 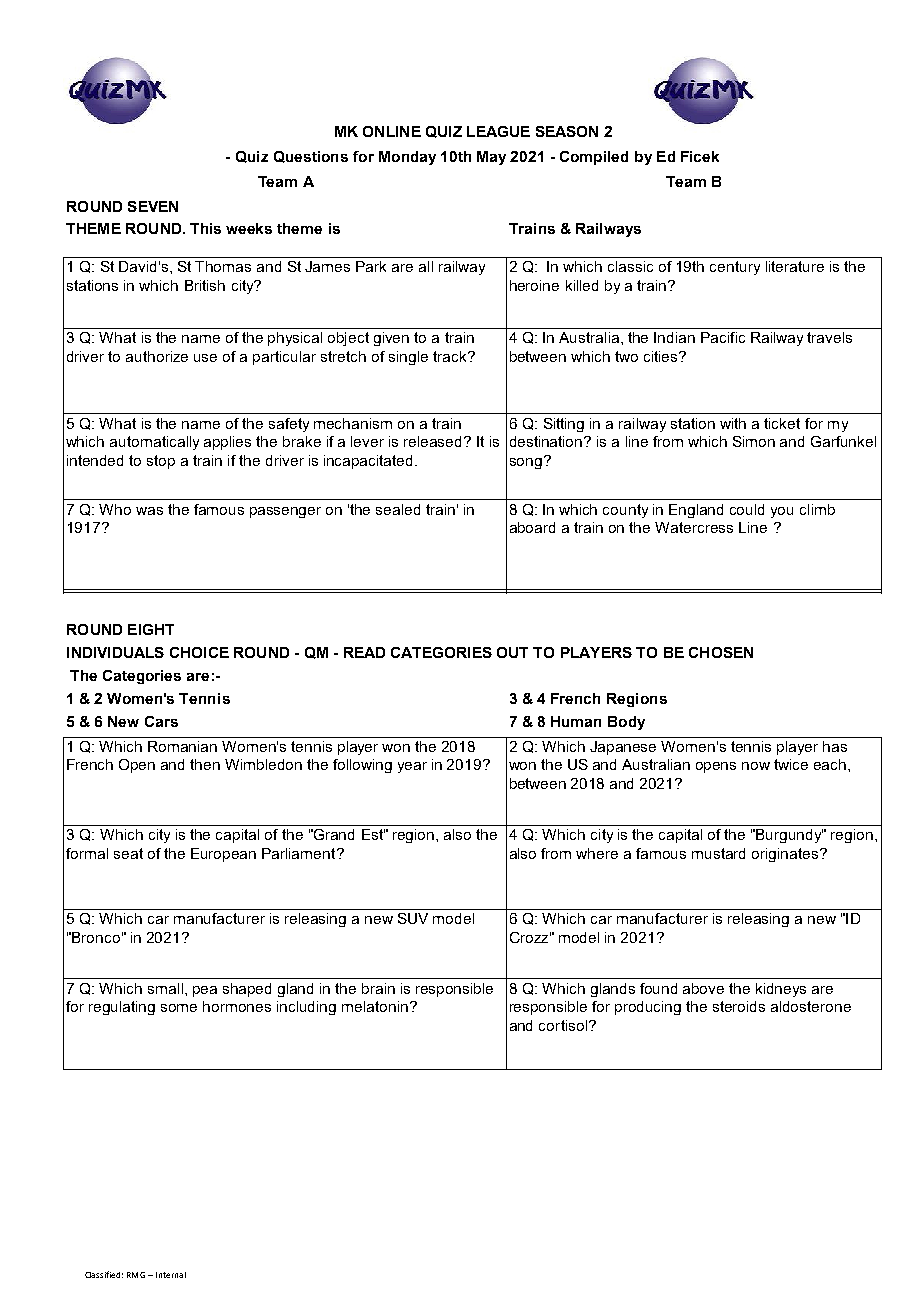 I want to click on Cars, so click(x=161, y=721).
